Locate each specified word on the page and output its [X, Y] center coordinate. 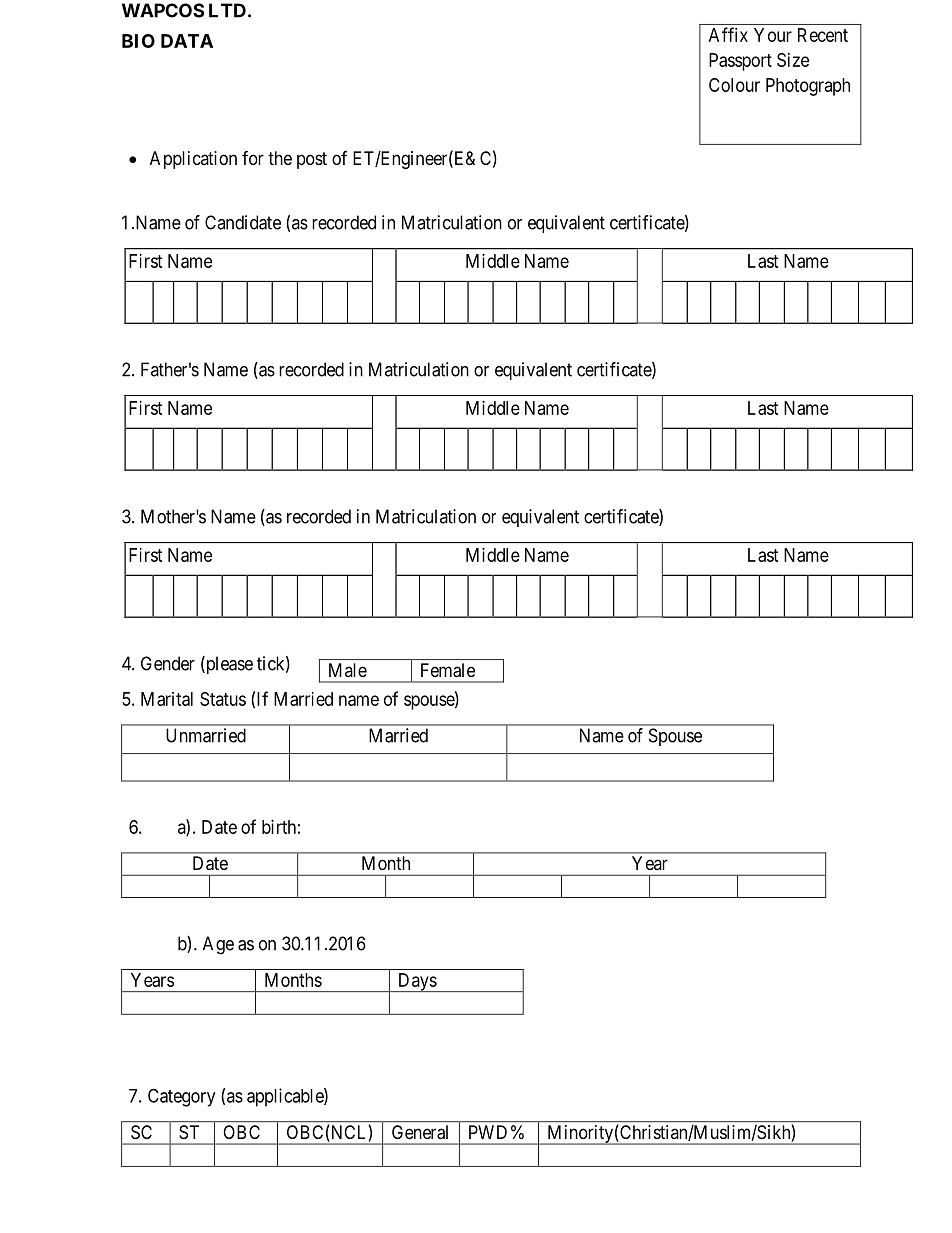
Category [181, 1097]
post [312, 160]
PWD [488, 1132]
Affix [728, 34]
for [253, 158]
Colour [734, 85]
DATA [187, 41]
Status [223, 699]
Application [193, 160]
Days [417, 982]
